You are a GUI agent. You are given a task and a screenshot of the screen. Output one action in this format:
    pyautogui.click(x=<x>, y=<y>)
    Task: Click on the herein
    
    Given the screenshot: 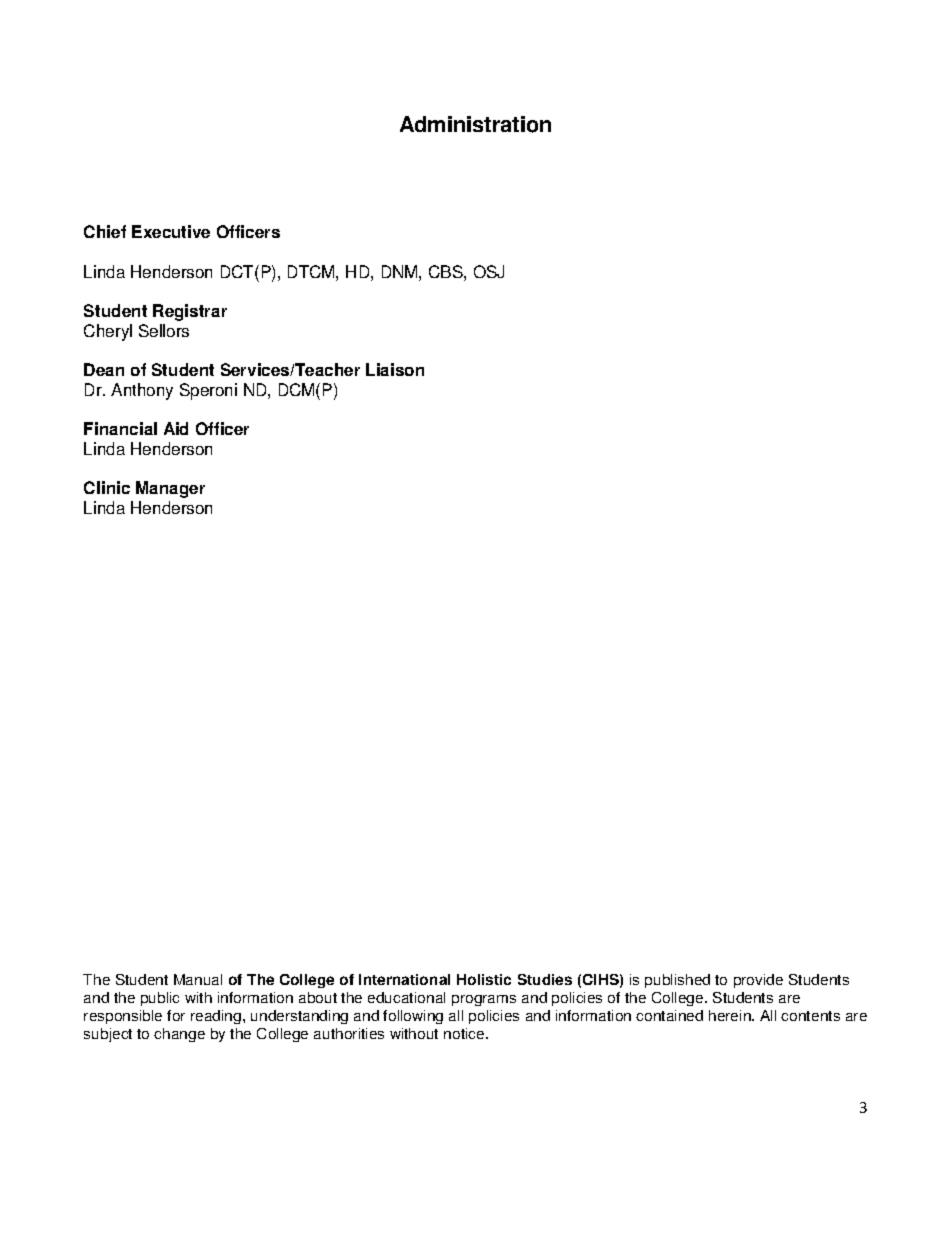 What is the action you would take?
    pyautogui.click(x=731, y=1015)
